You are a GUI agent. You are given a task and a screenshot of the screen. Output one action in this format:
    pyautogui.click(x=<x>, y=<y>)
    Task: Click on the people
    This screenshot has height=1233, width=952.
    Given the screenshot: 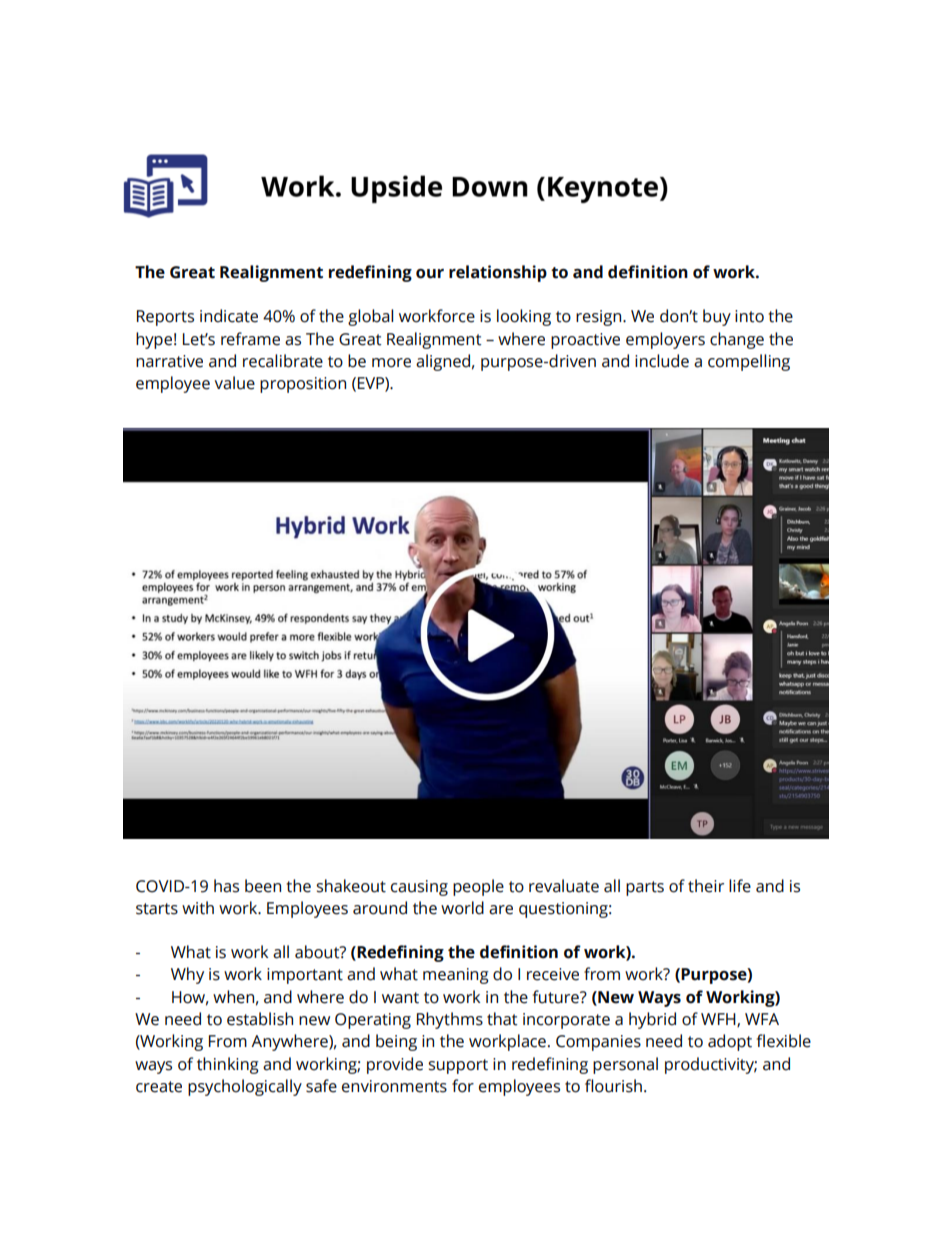 What is the action you would take?
    pyautogui.click(x=478, y=887)
